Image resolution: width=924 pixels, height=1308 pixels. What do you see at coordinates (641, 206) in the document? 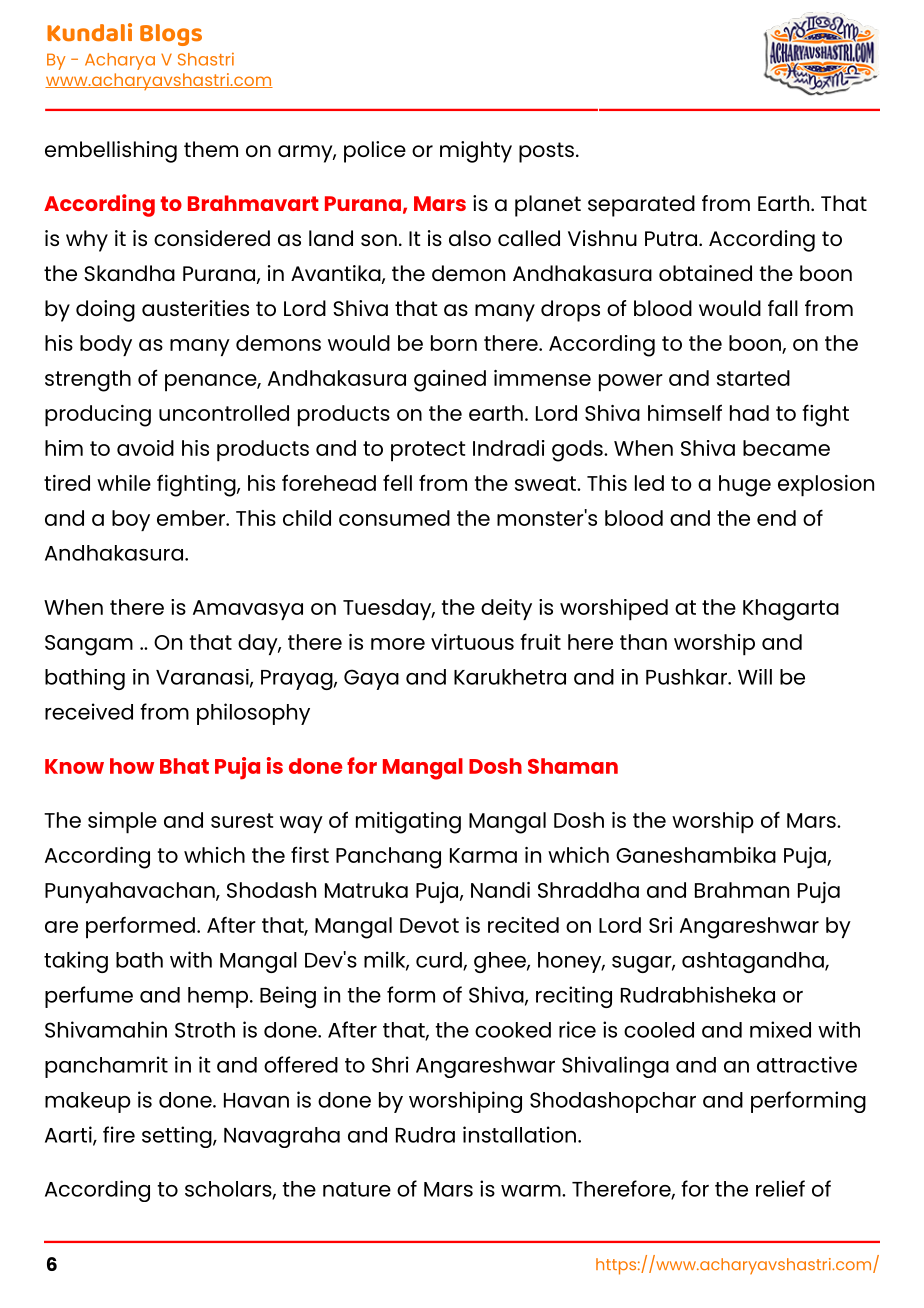
I see `separated` at bounding box center [641, 206].
